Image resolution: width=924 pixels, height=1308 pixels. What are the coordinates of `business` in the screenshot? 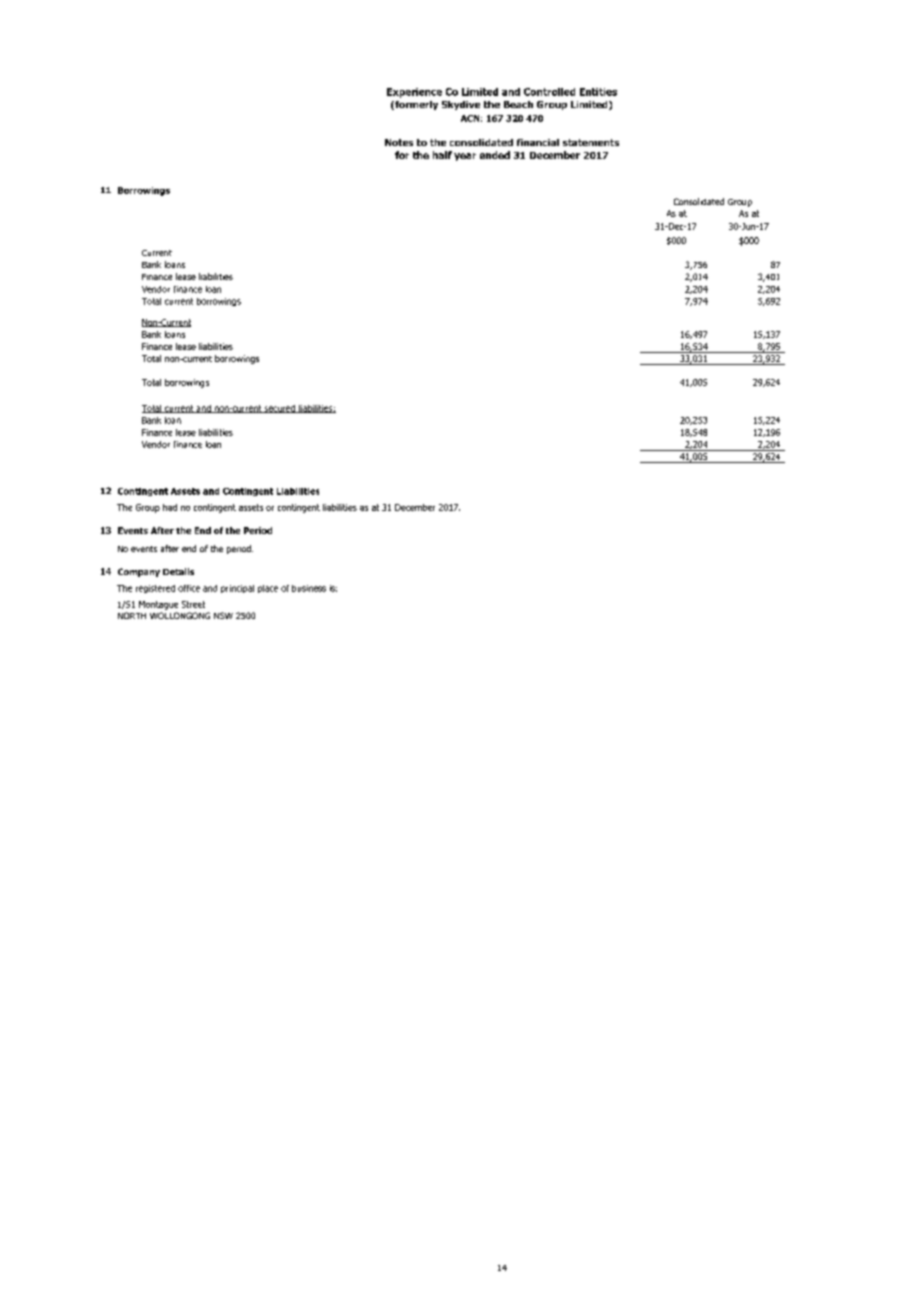 It's located at (309, 588).
